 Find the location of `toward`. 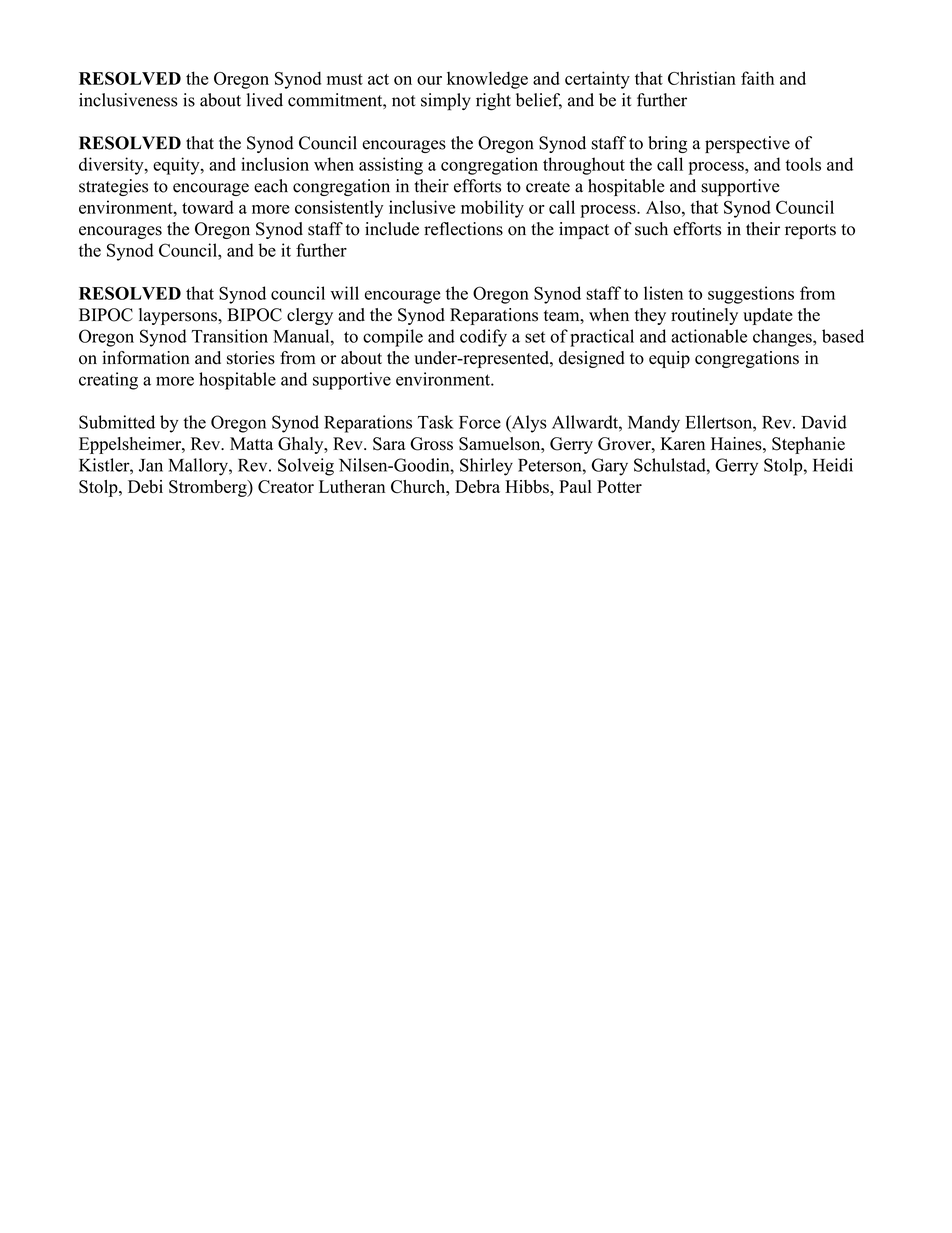

toward is located at coordinates (208, 207).
